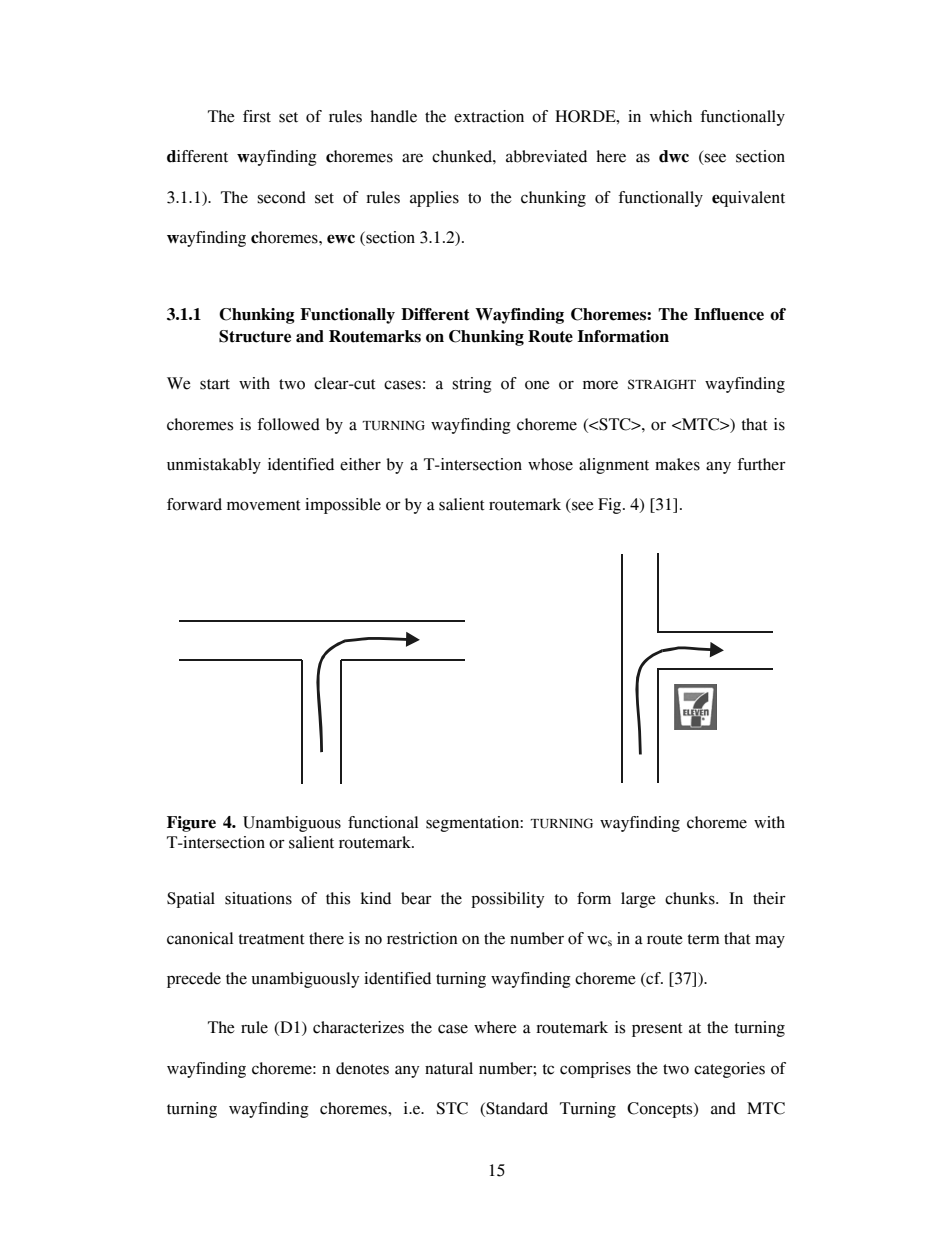 The height and width of the screenshot is (1233, 952). What do you see at coordinates (691, 898) in the screenshot?
I see `chunks` at bounding box center [691, 898].
